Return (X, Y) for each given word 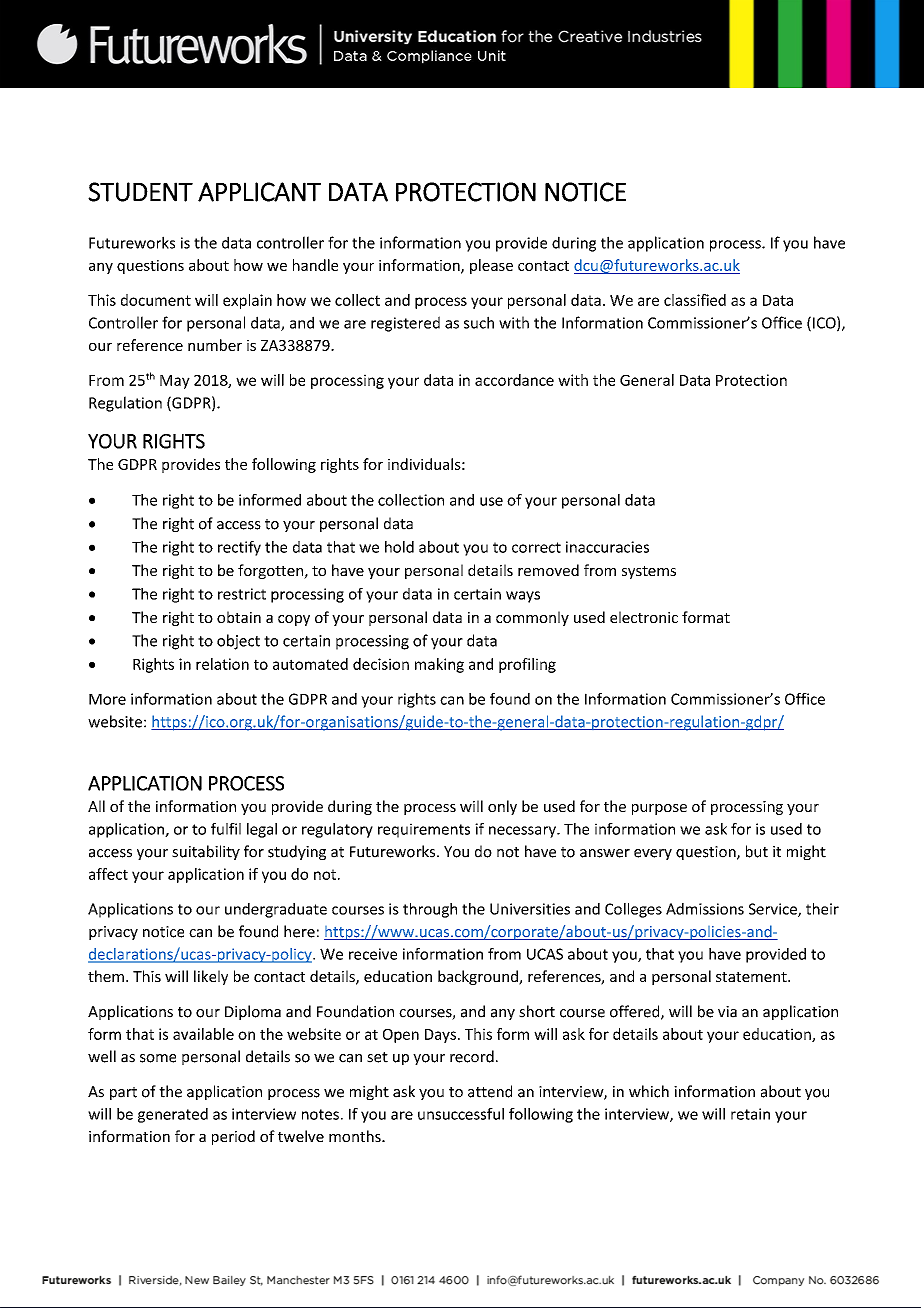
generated (173, 1115)
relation (222, 664)
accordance (514, 380)
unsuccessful (461, 1114)
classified (695, 300)
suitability (206, 852)
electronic (644, 617)
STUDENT (140, 192)
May (175, 382)
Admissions (705, 909)
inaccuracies (607, 547)
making (439, 665)
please (491, 266)
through (430, 910)
